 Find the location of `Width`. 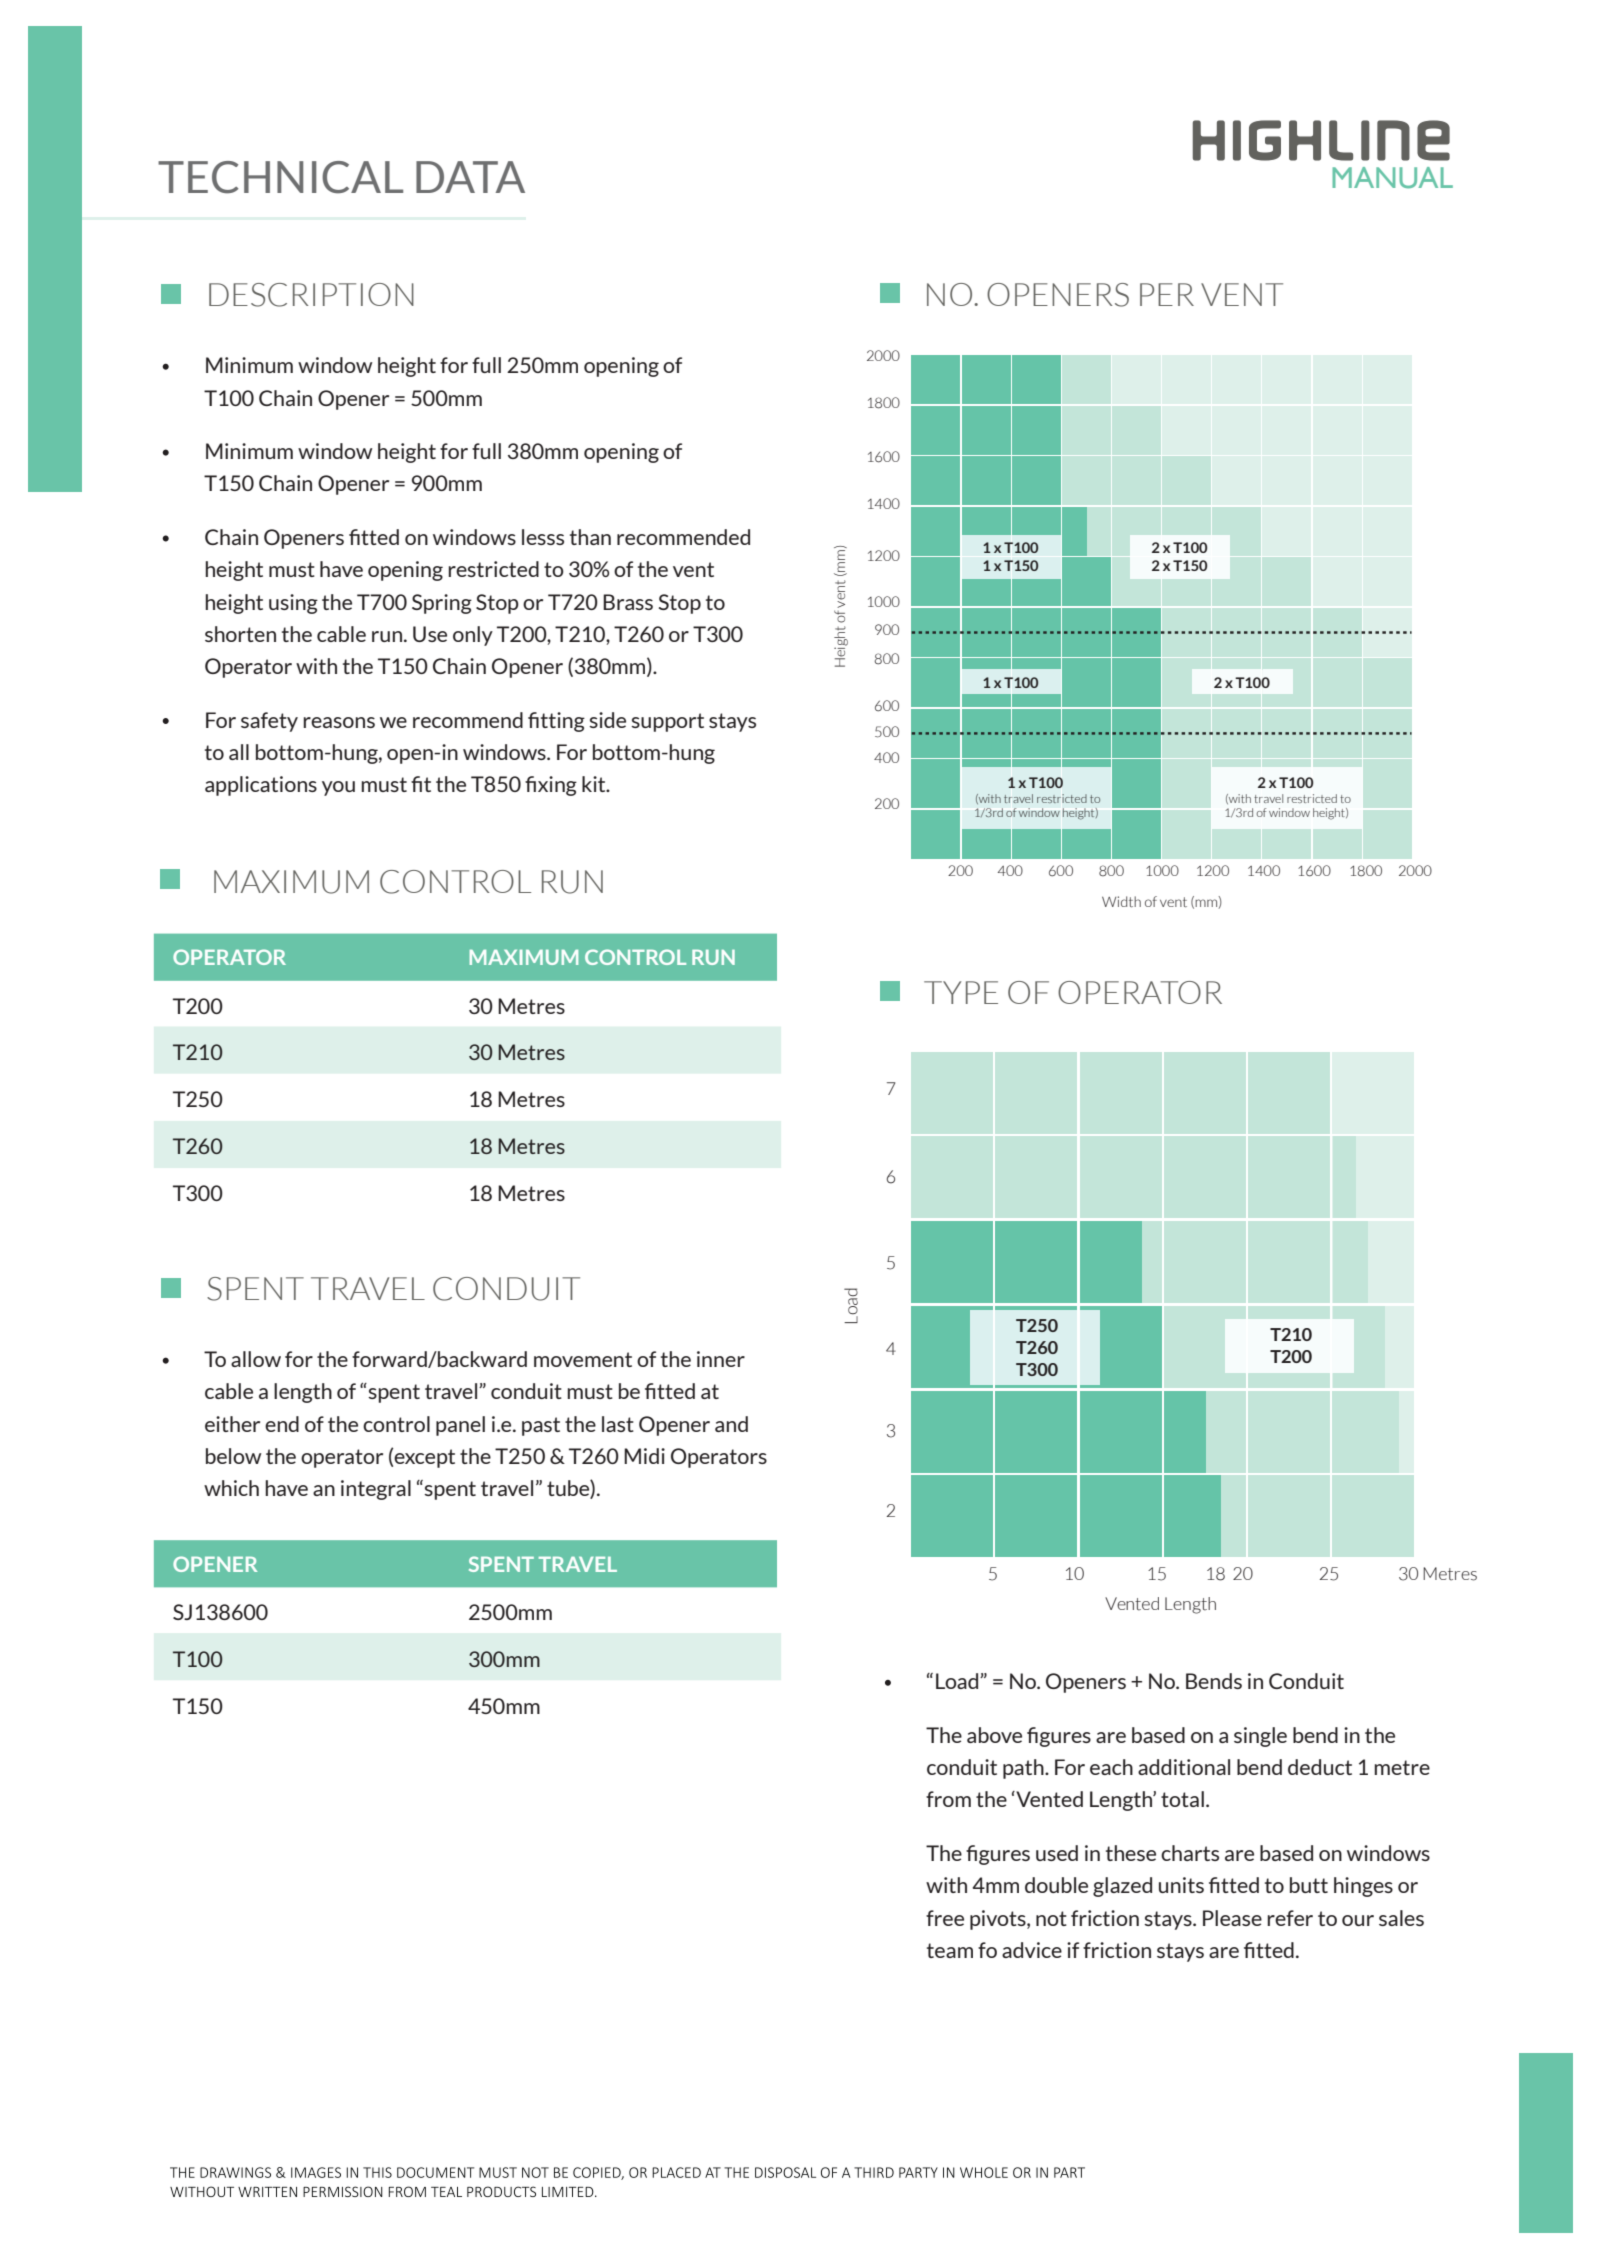

Width is located at coordinates (1121, 901).
